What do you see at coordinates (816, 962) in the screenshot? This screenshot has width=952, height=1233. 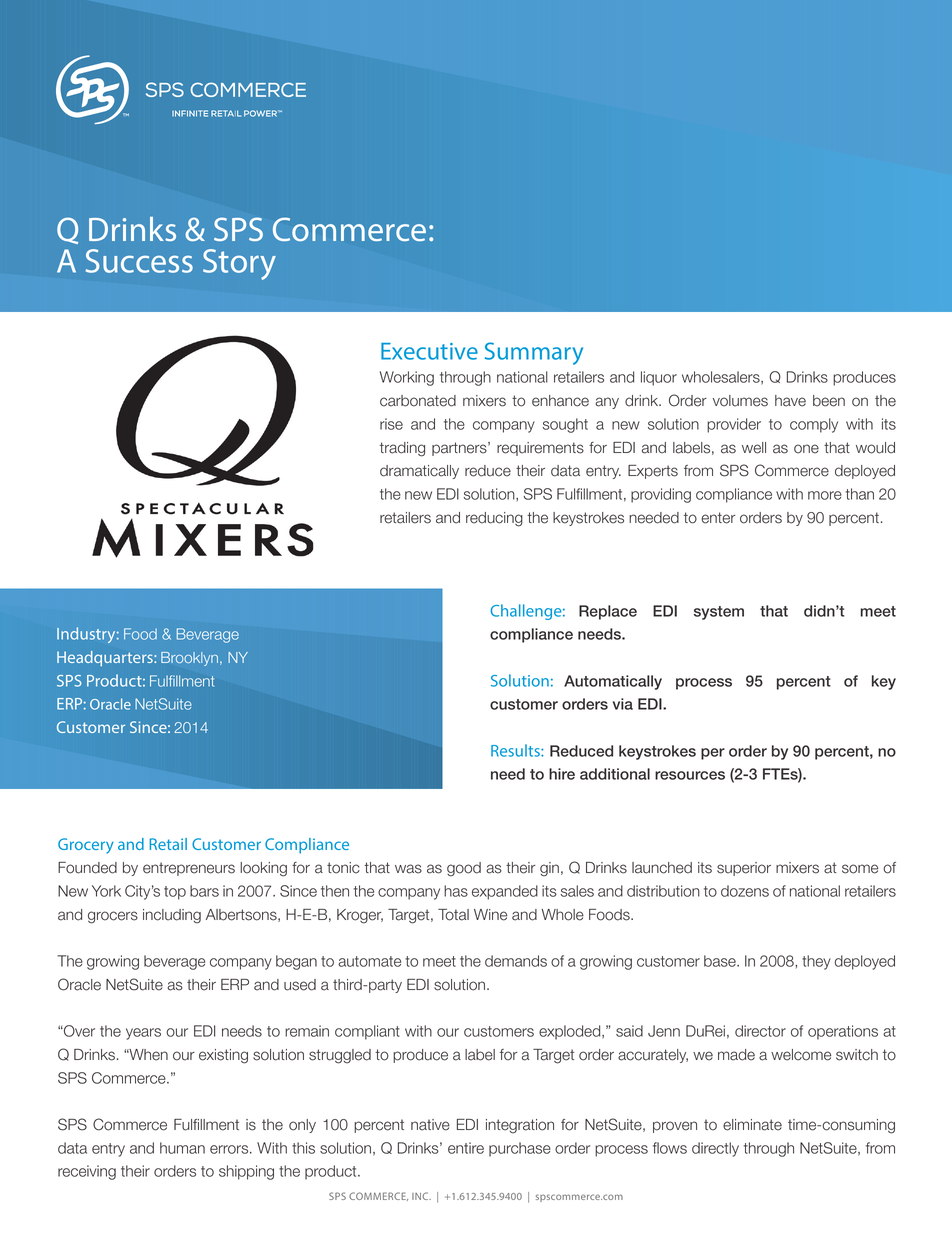 I see `they` at bounding box center [816, 962].
